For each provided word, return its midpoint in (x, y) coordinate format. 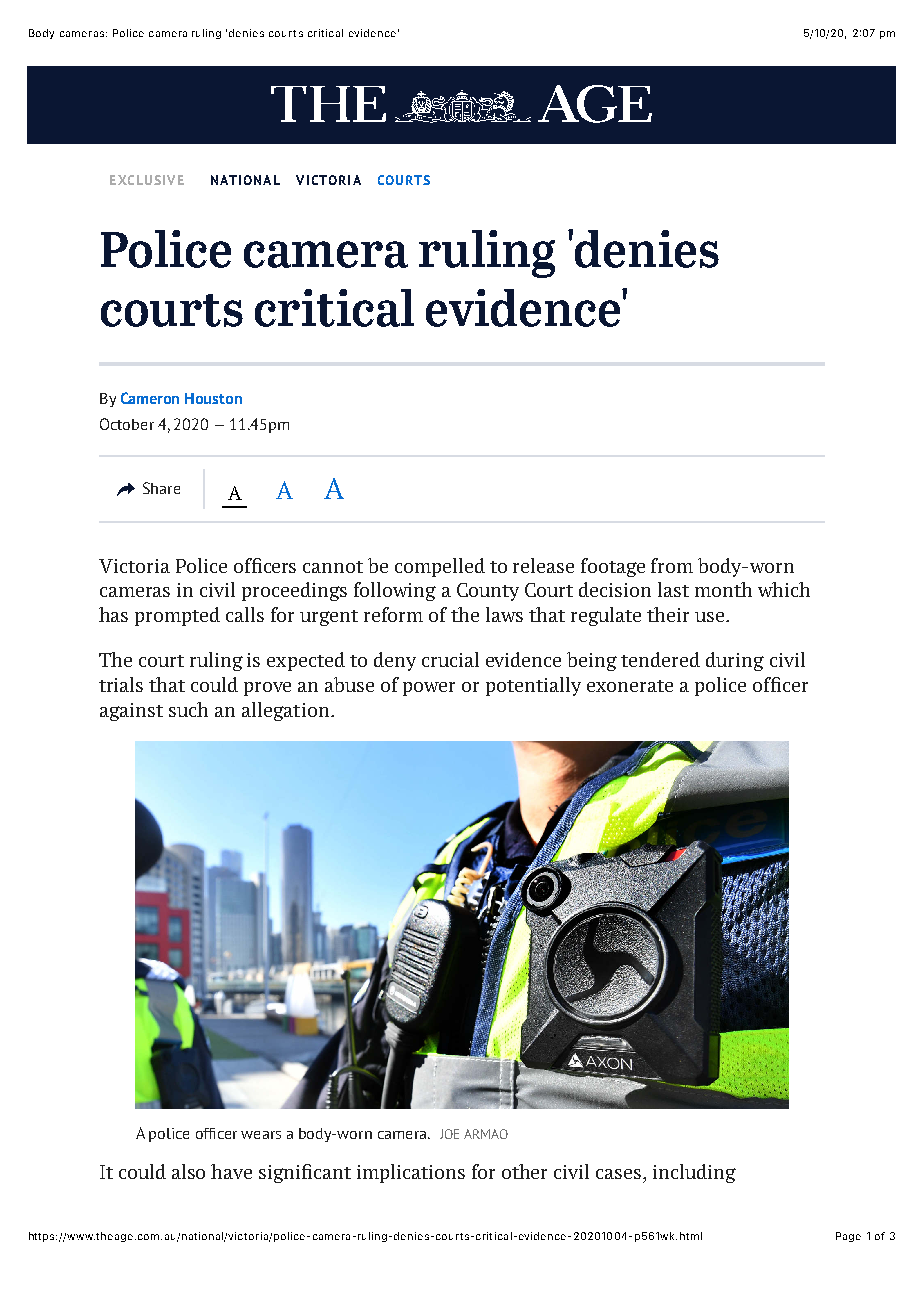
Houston (213, 398)
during (735, 661)
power (429, 689)
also (188, 1171)
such (188, 709)
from (672, 565)
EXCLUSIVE (147, 180)
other (524, 1171)
